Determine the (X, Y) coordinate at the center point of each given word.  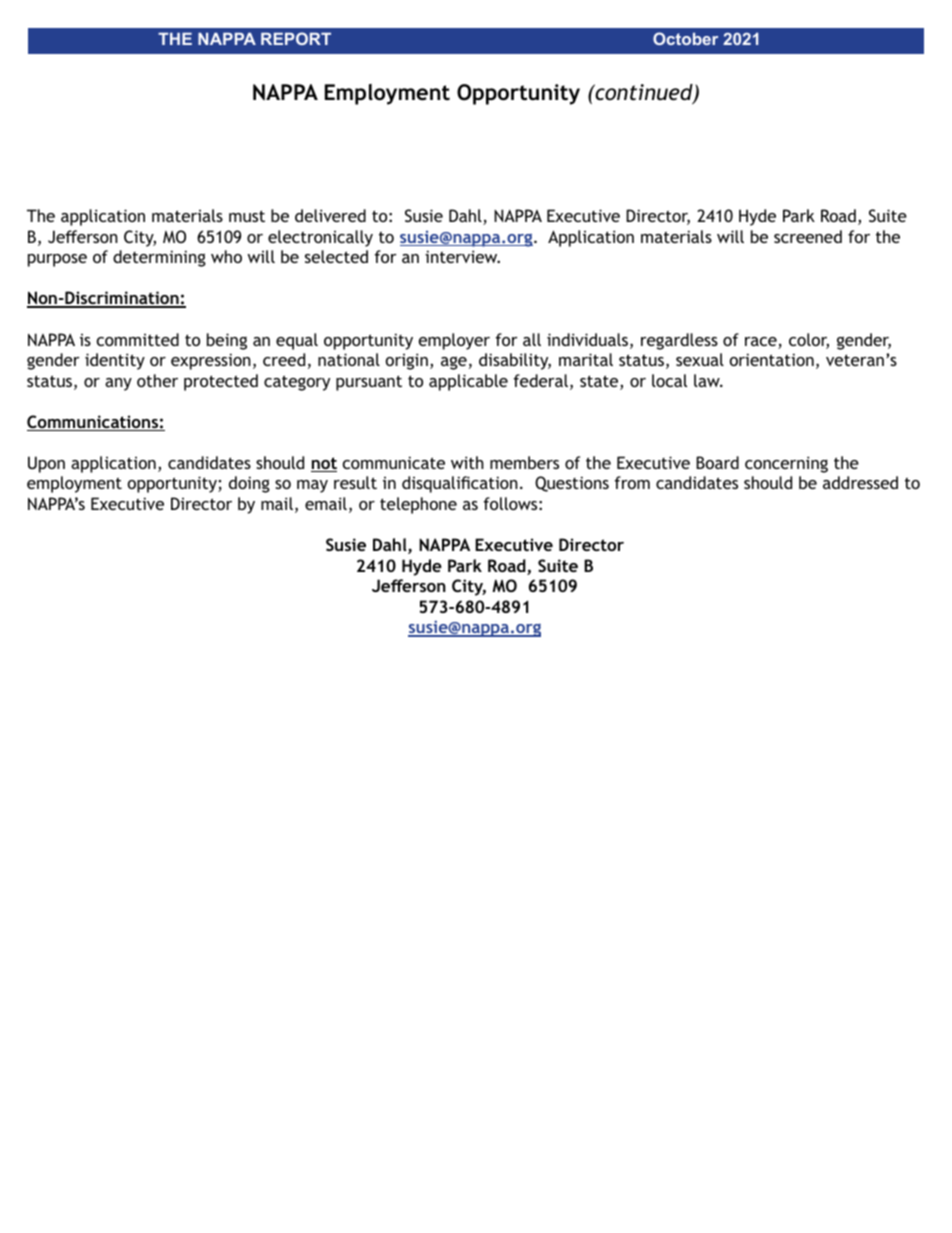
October (685, 38)
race (762, 343)
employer (454, 341)
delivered (330, 215)
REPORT (296, 38)
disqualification (460, 484)
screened (808, 236)
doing (249, 484)
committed (138, 339)
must (247, 216)
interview (462, 256)
